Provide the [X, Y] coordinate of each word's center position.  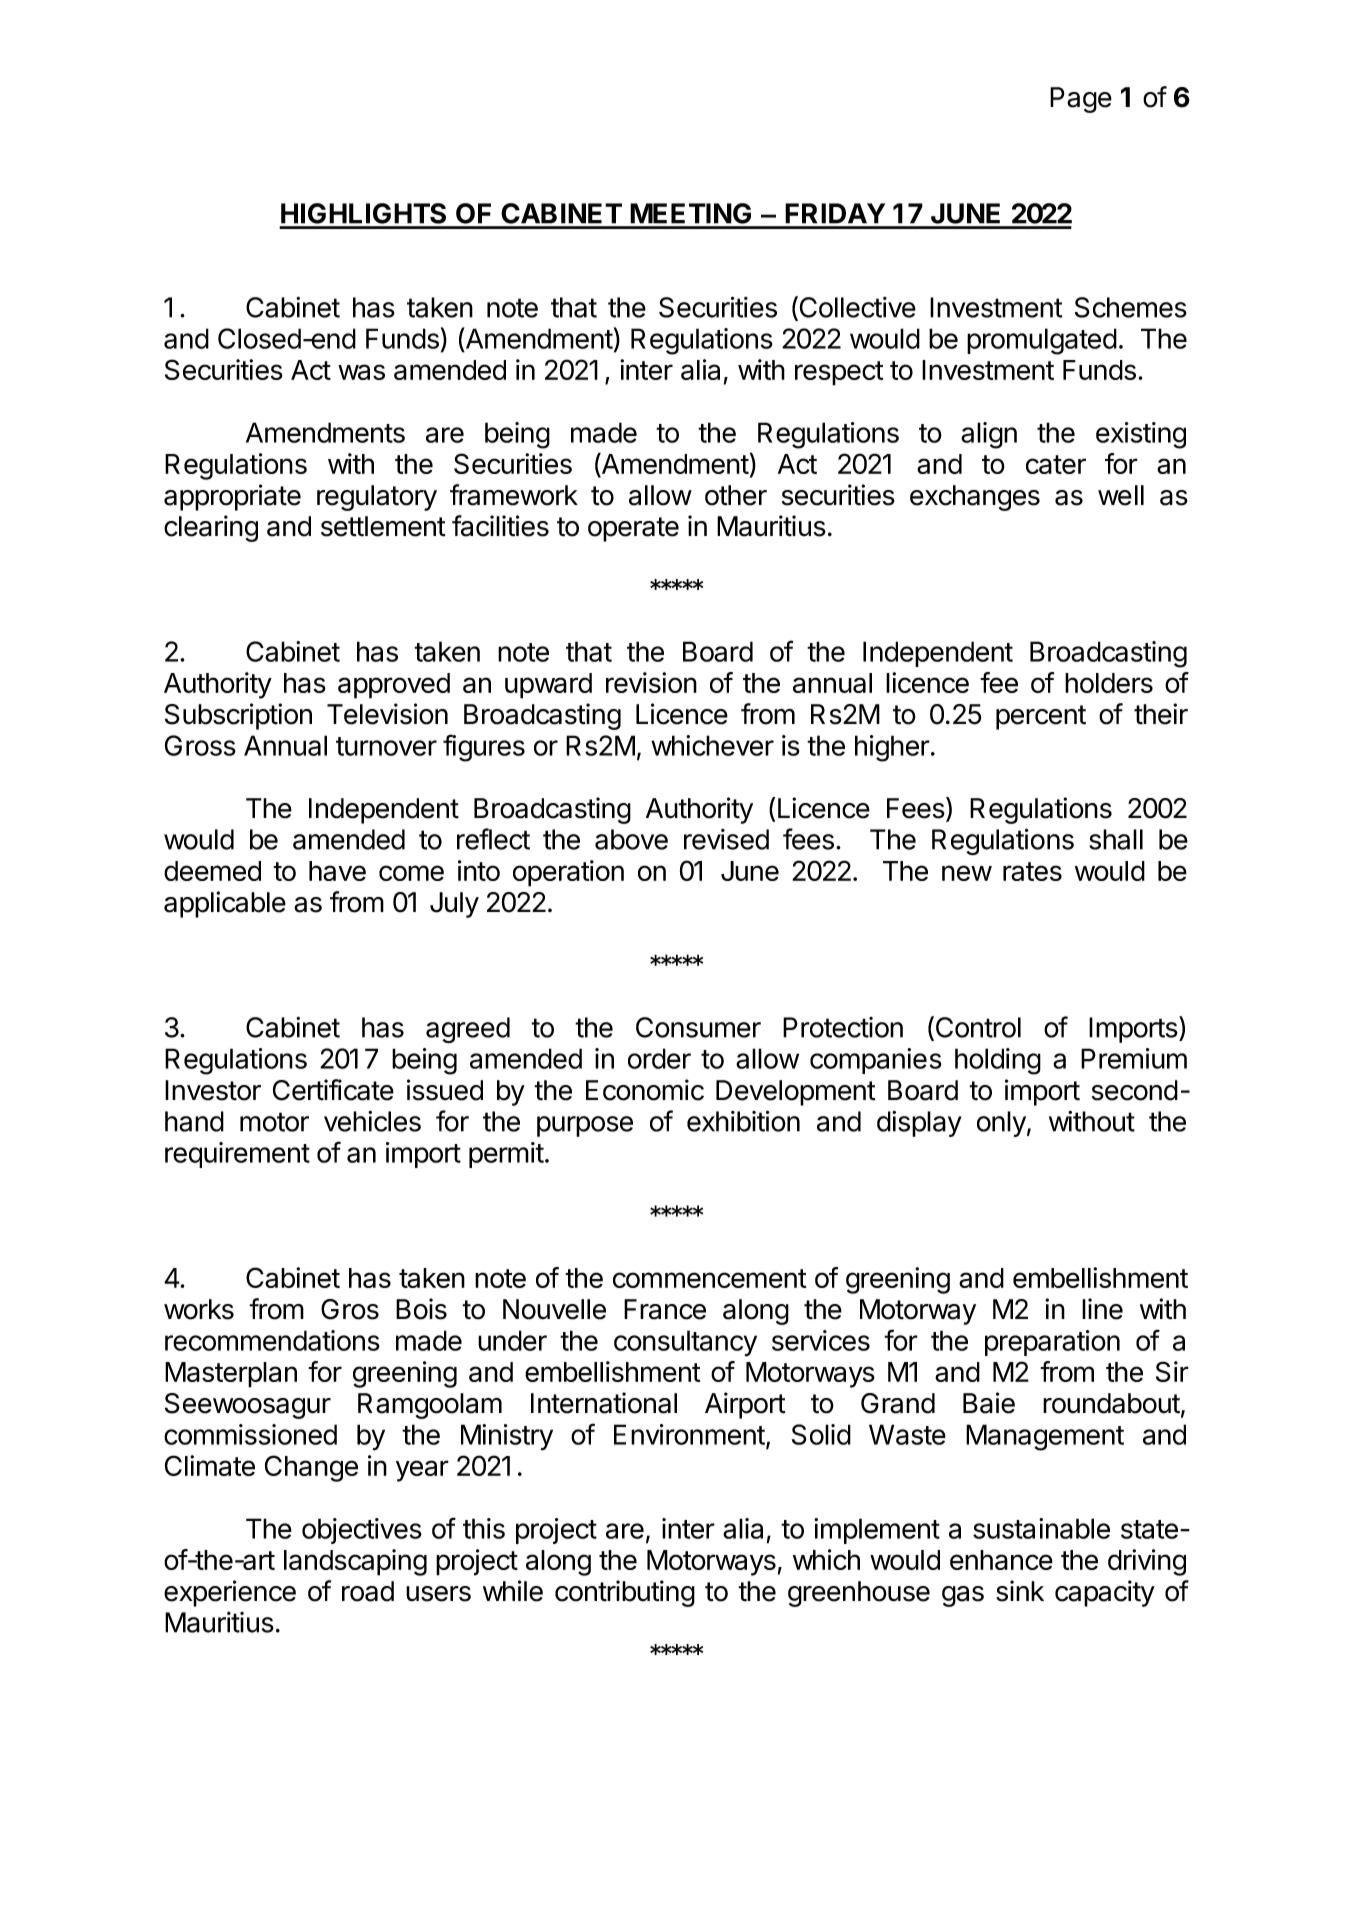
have [337, 871]
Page [1081, 100]
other [736, 495]
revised [726, 839]
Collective [856, 308]
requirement [237, 1155]
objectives [362, 1531]
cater [1056, 464]
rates [1032, 871]
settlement [383, 526]
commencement [709, 1278]
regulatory [377, 498]
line [1102, 1309]
